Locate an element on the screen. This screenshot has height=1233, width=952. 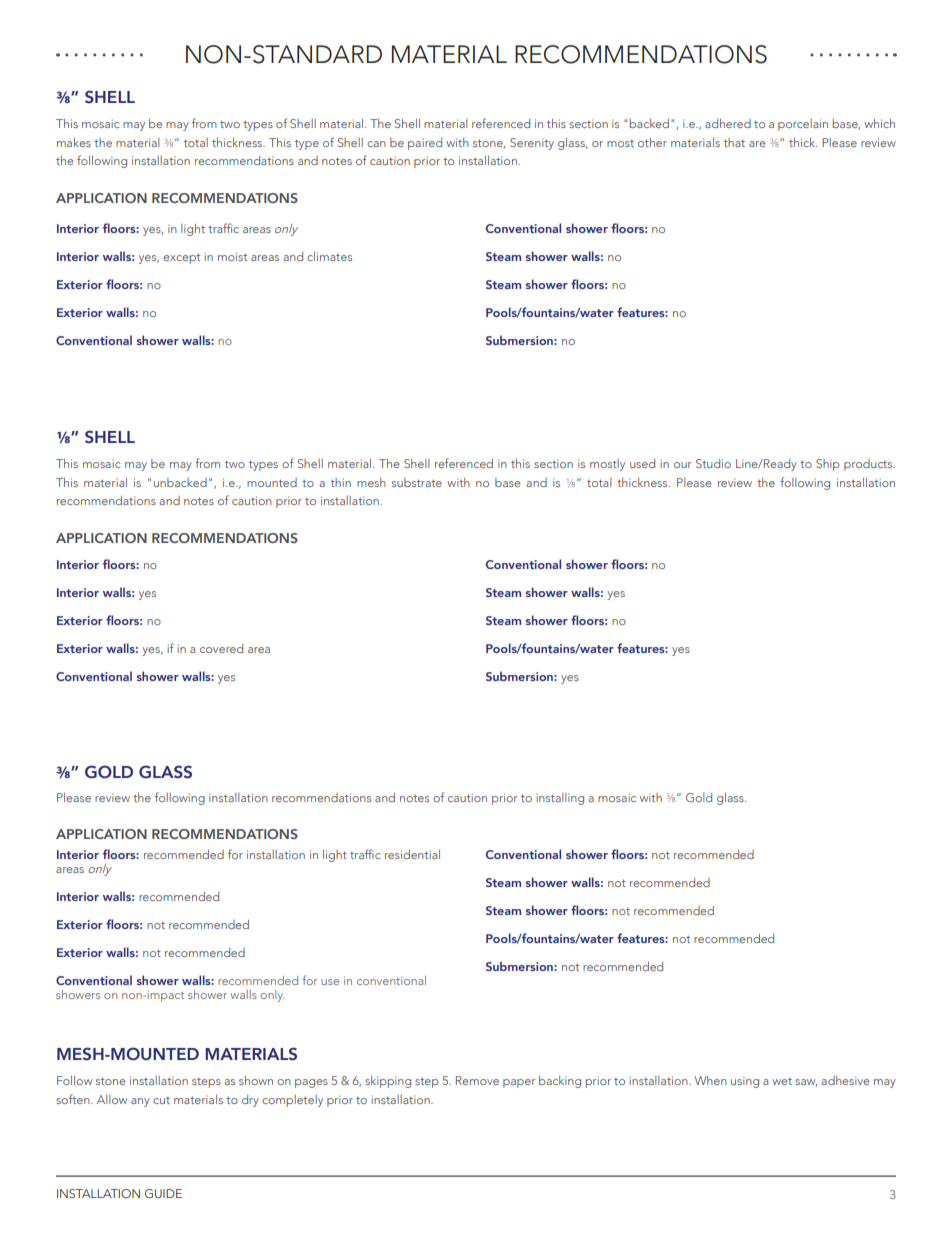
residential is located at coordinates (412, 854).
